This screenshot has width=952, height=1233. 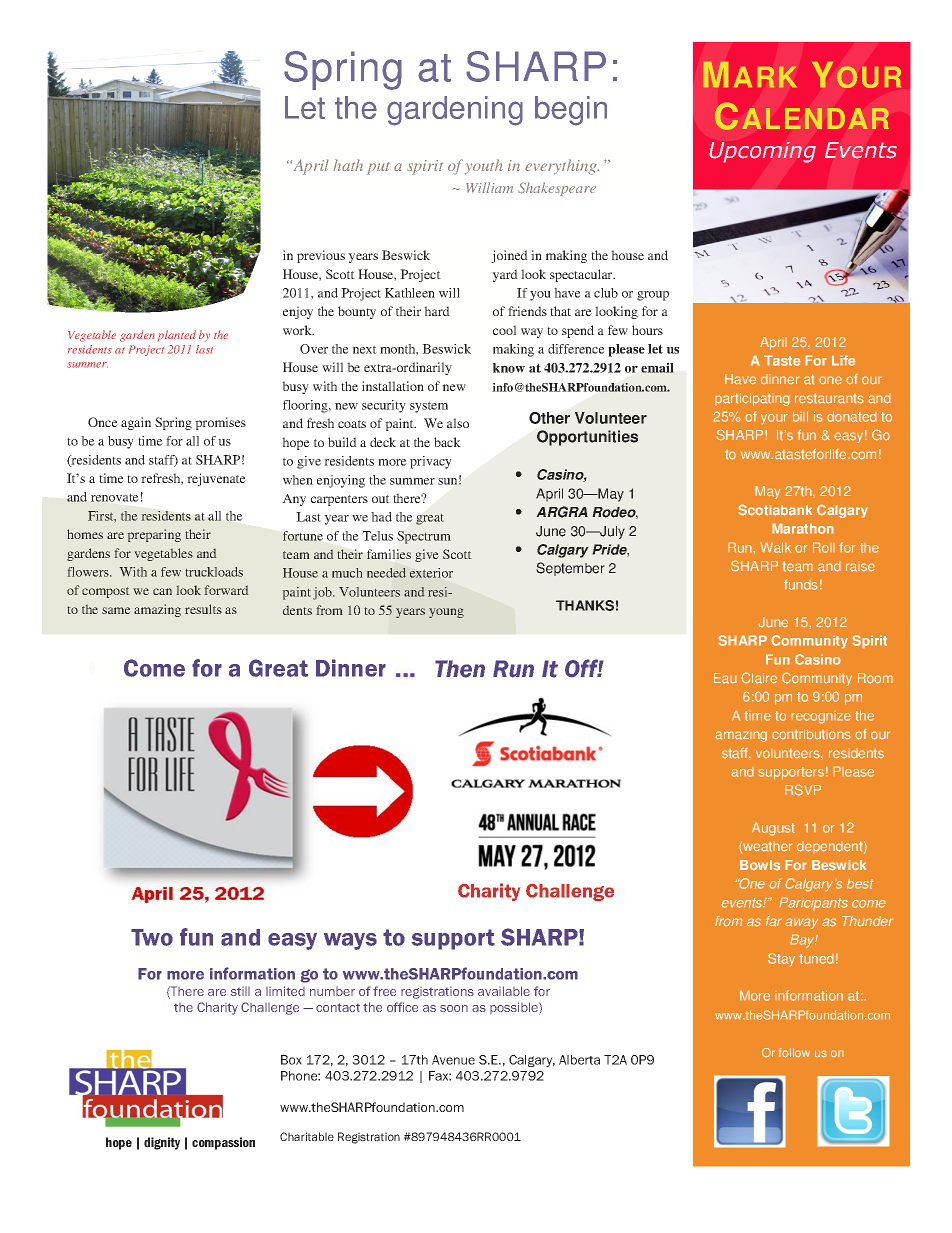 What do you see at coordinates (803, 528) in the screenshot?
I see `Marathon` at bounding box center [803, 528].
